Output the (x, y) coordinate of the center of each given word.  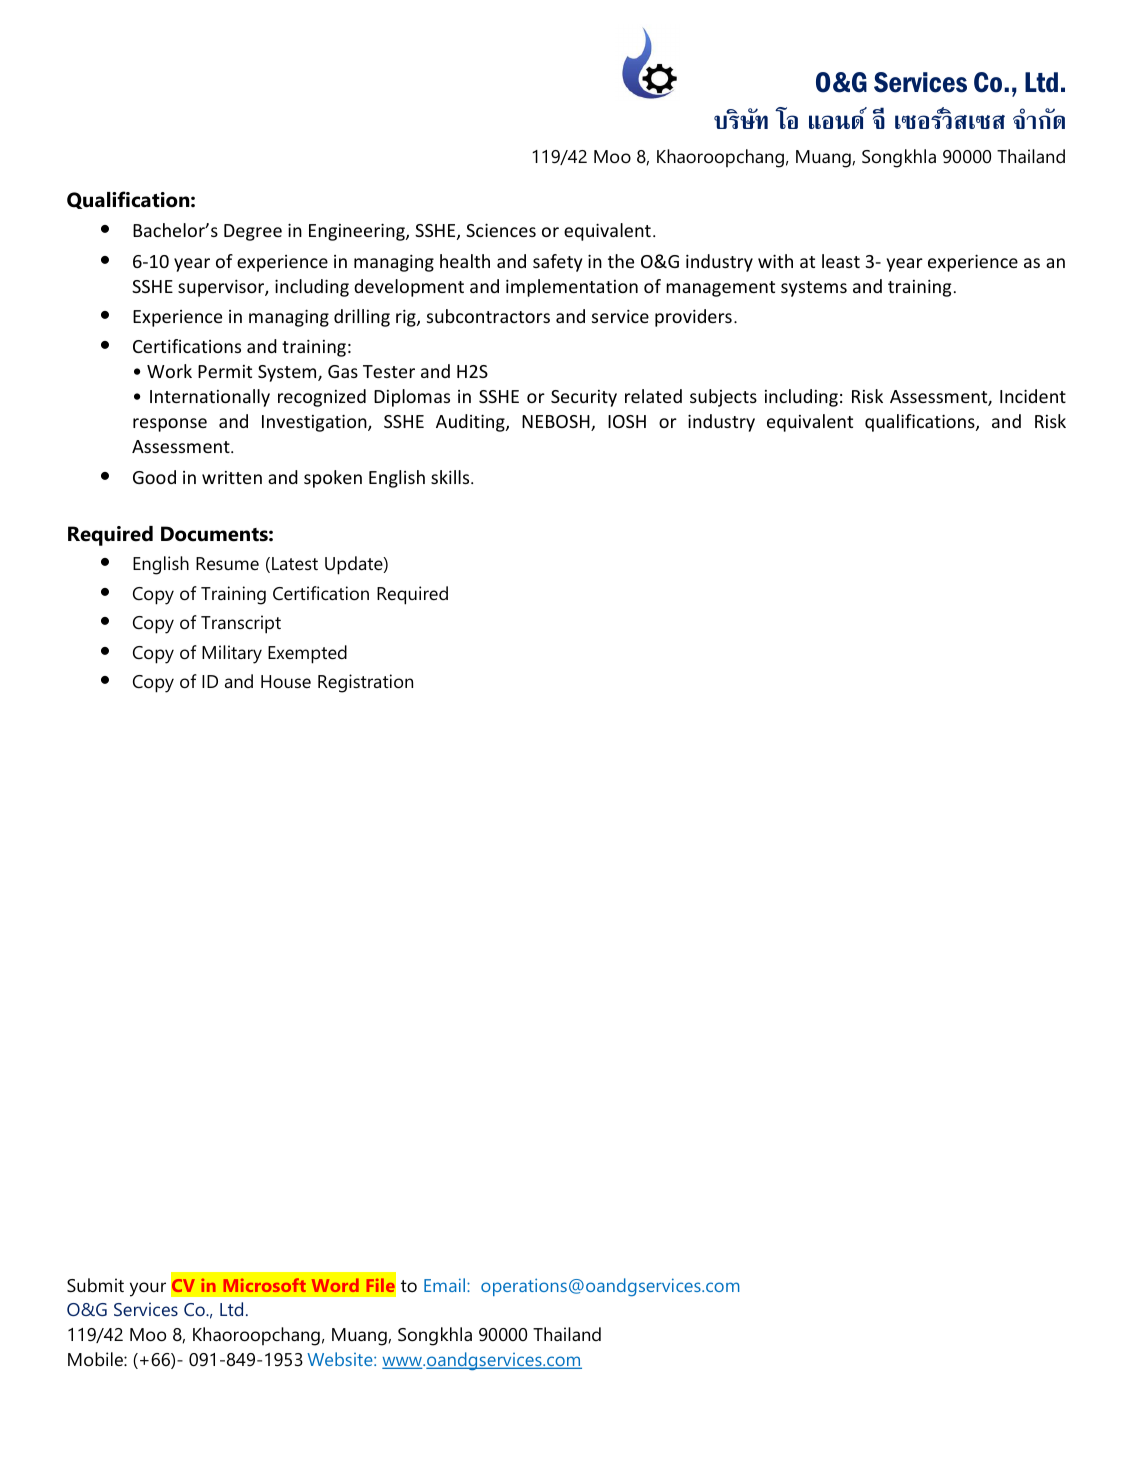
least (841, 261)
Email (446, 1285)
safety (557, 263)
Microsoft (265, 1285)
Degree (253, 232)
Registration (365, 683)
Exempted (307, 654)
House (286, 681)
